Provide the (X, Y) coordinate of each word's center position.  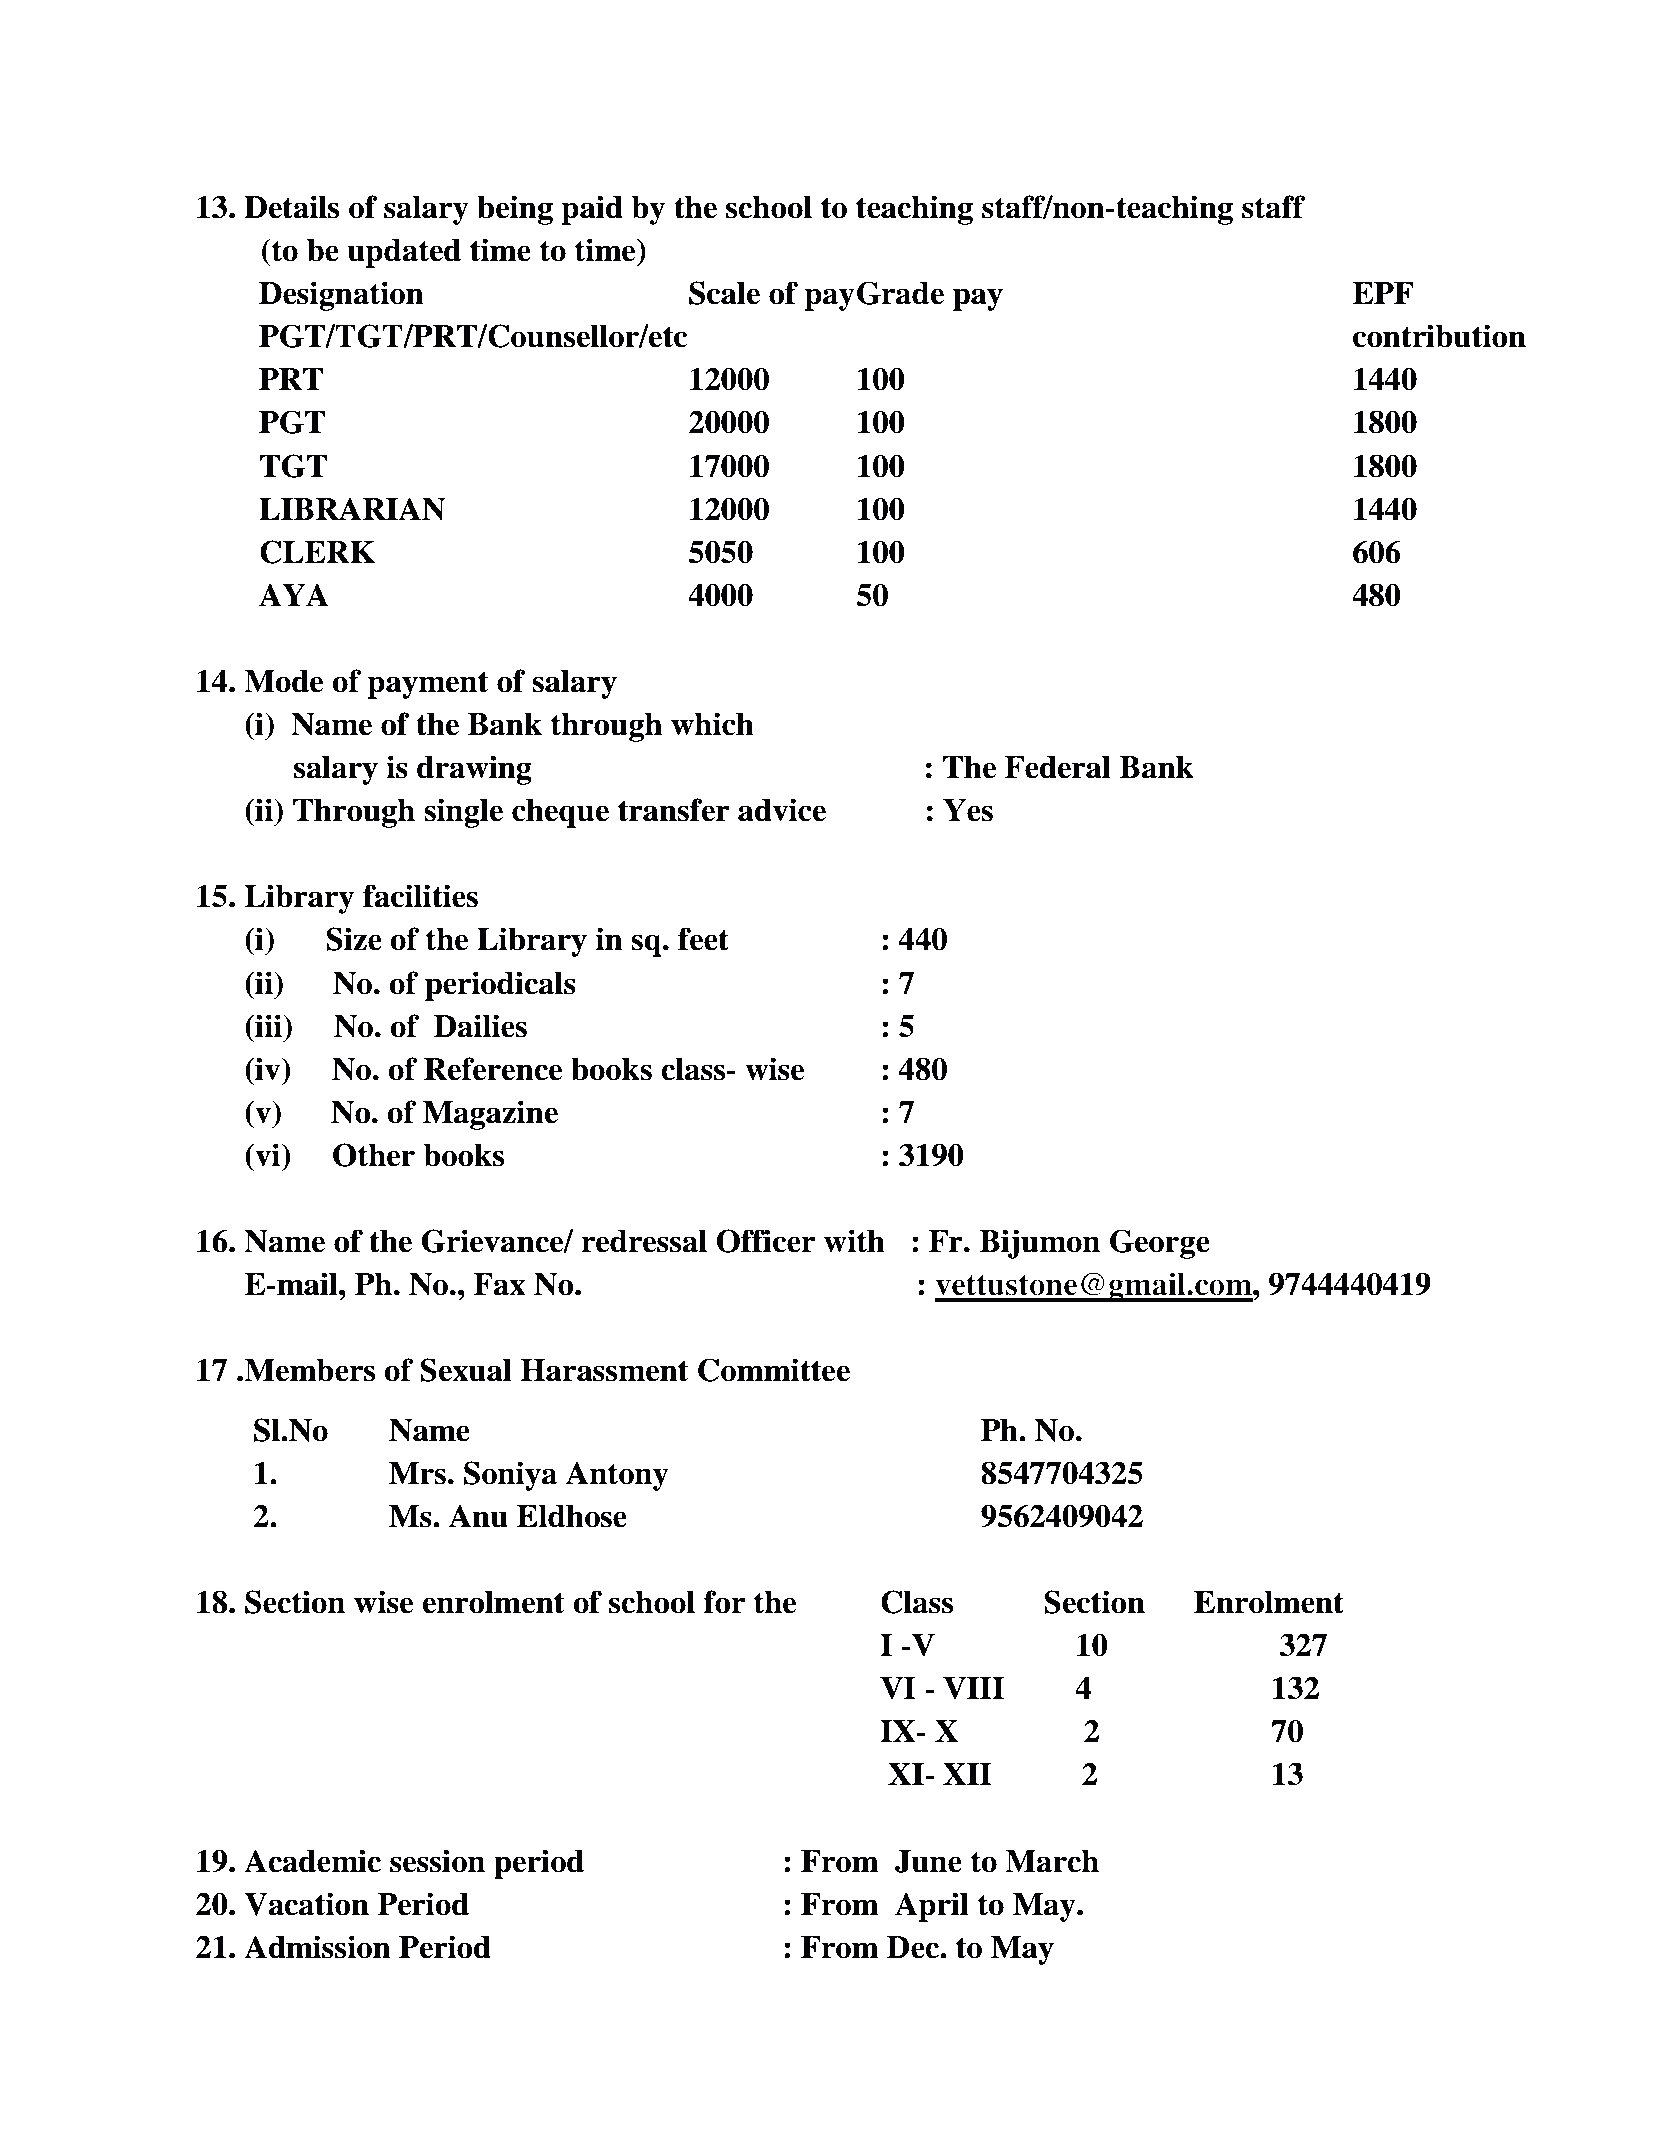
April (932, 1907)
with (854, 1241)
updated (404, 253)
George (1160, 1244)
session (437, 1861)
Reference (493, 1069)
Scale (724, 293)
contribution (1439, 336)
